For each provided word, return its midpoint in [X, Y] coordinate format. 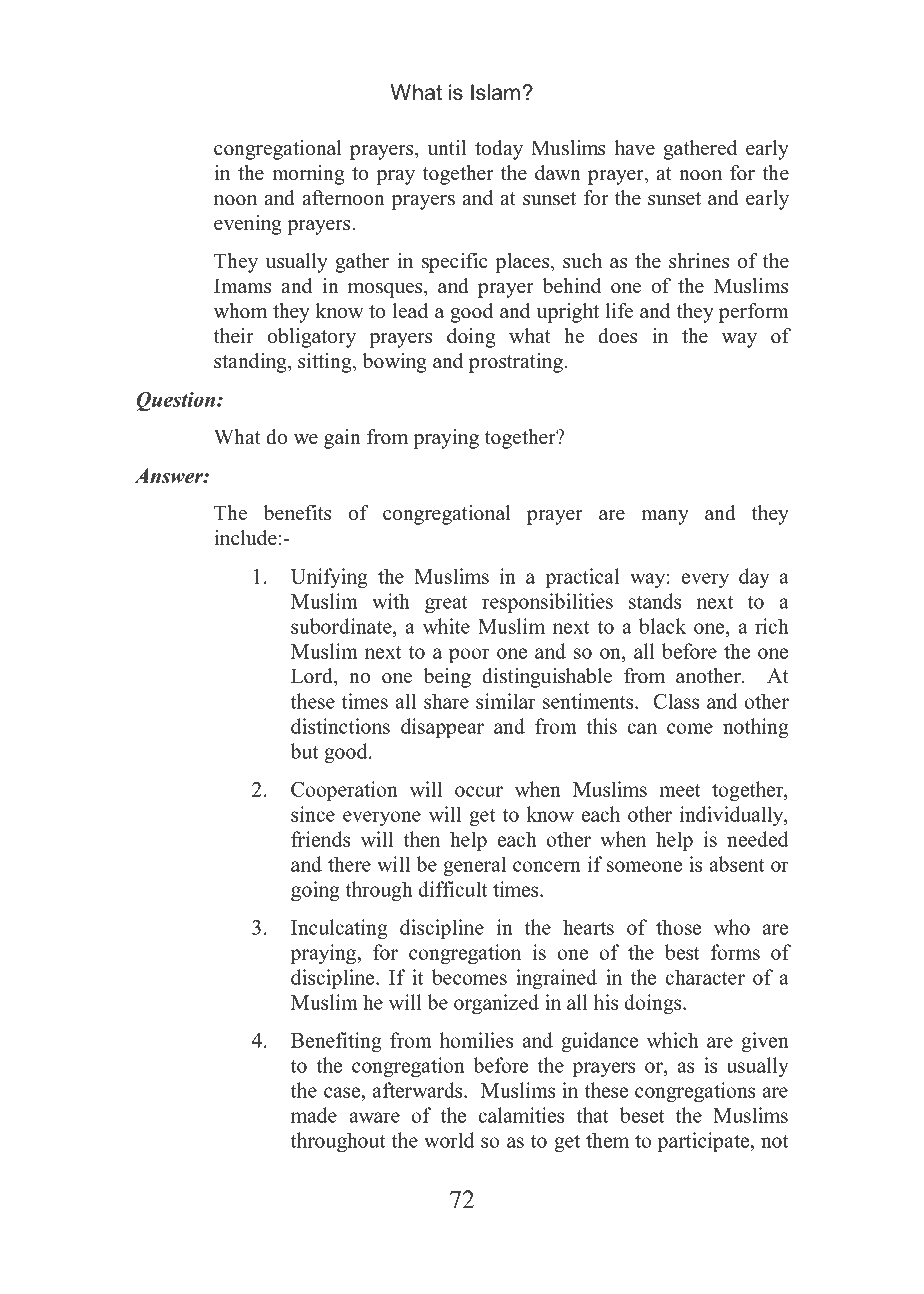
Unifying [329, 578]
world [449, 1140]
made [314, 1115]
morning [308, 175]
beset [642, 1115]
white [446, 626]
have [635, 148]
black [662, 626]
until [447, 148]
